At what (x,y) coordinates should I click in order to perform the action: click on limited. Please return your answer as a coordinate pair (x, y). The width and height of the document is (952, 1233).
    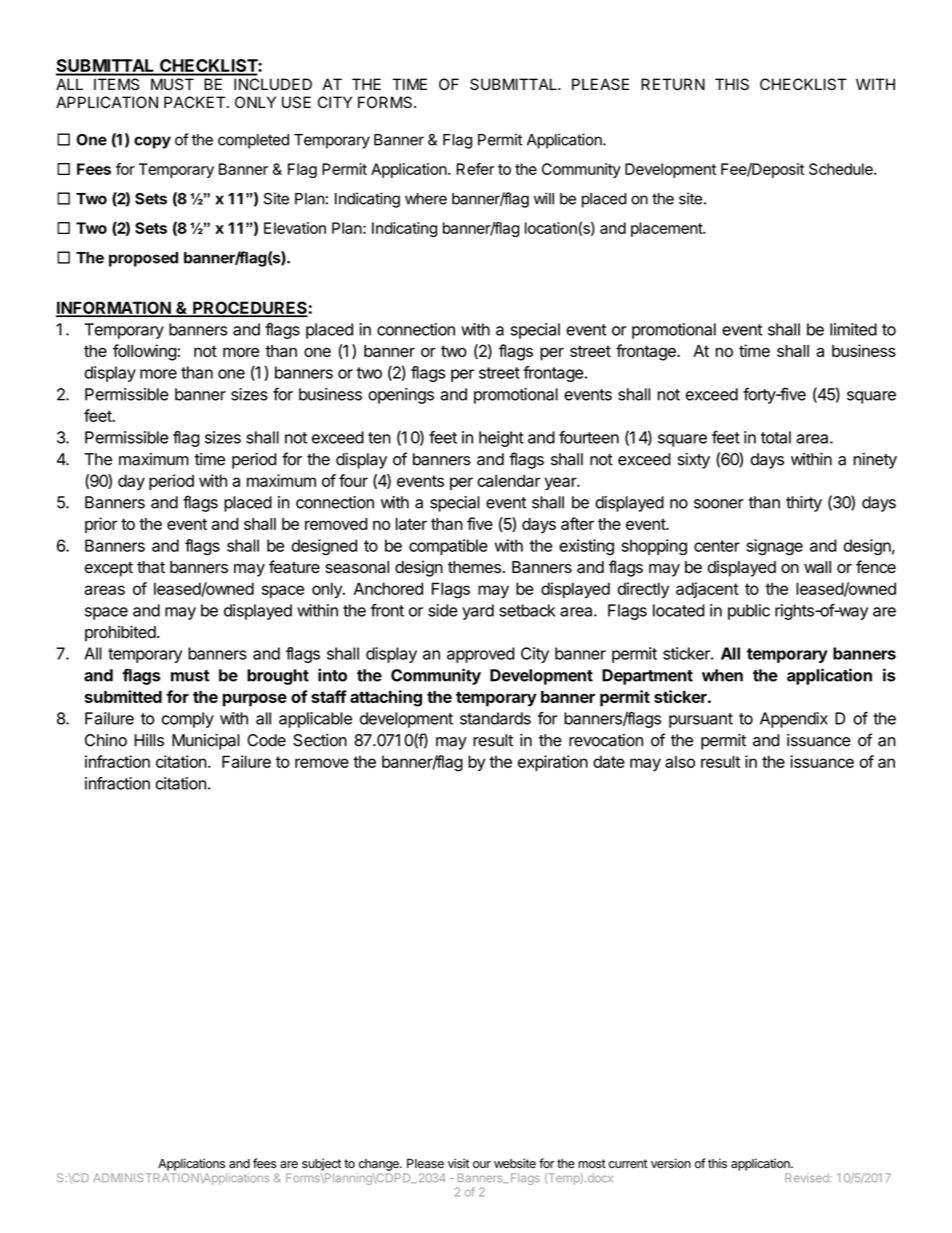
    Looking at the image, I should click on (853, 329).
